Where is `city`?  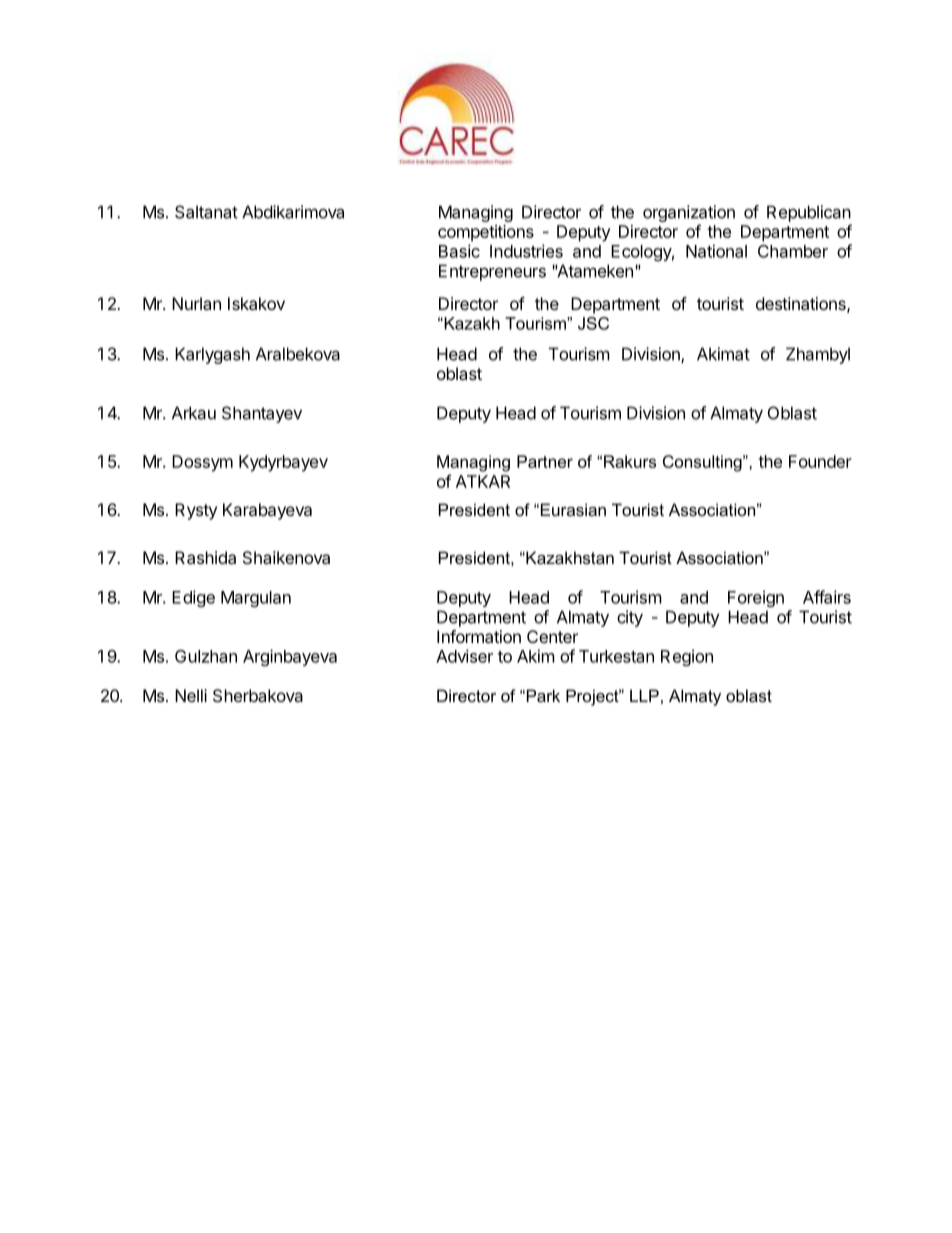
city is located at coordinates (630, 618).
